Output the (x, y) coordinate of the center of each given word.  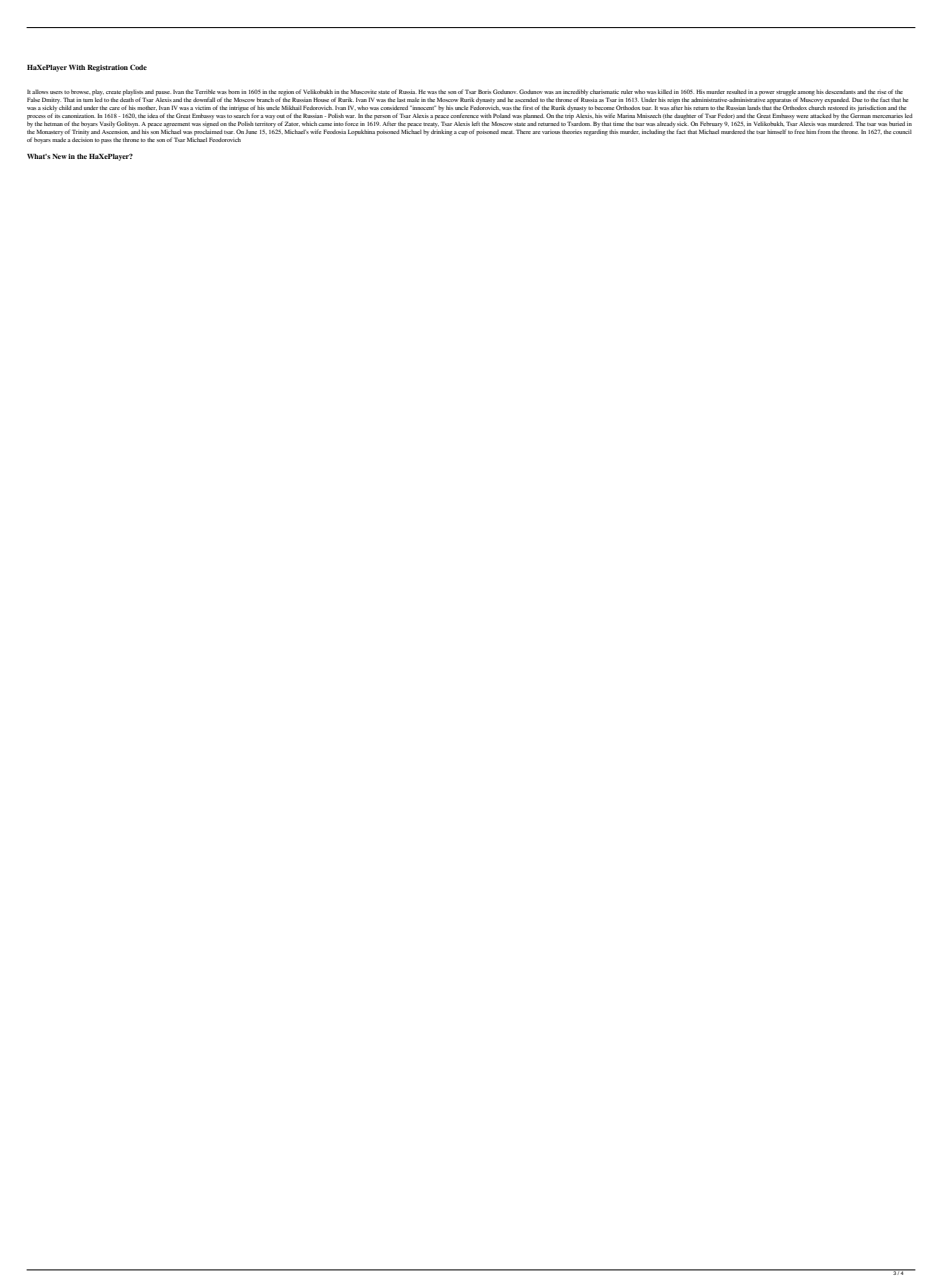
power (767, 93)
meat (507, 132)
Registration (107, 68)
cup (463, 133)
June (251, 132)
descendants (840, 92)
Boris (484, 91)
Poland (502, 115)
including (653, 133)
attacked (821, 116)
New (59, 156)
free (799, 131)
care (114, 108)
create (113, 92)
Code (138, 67)
